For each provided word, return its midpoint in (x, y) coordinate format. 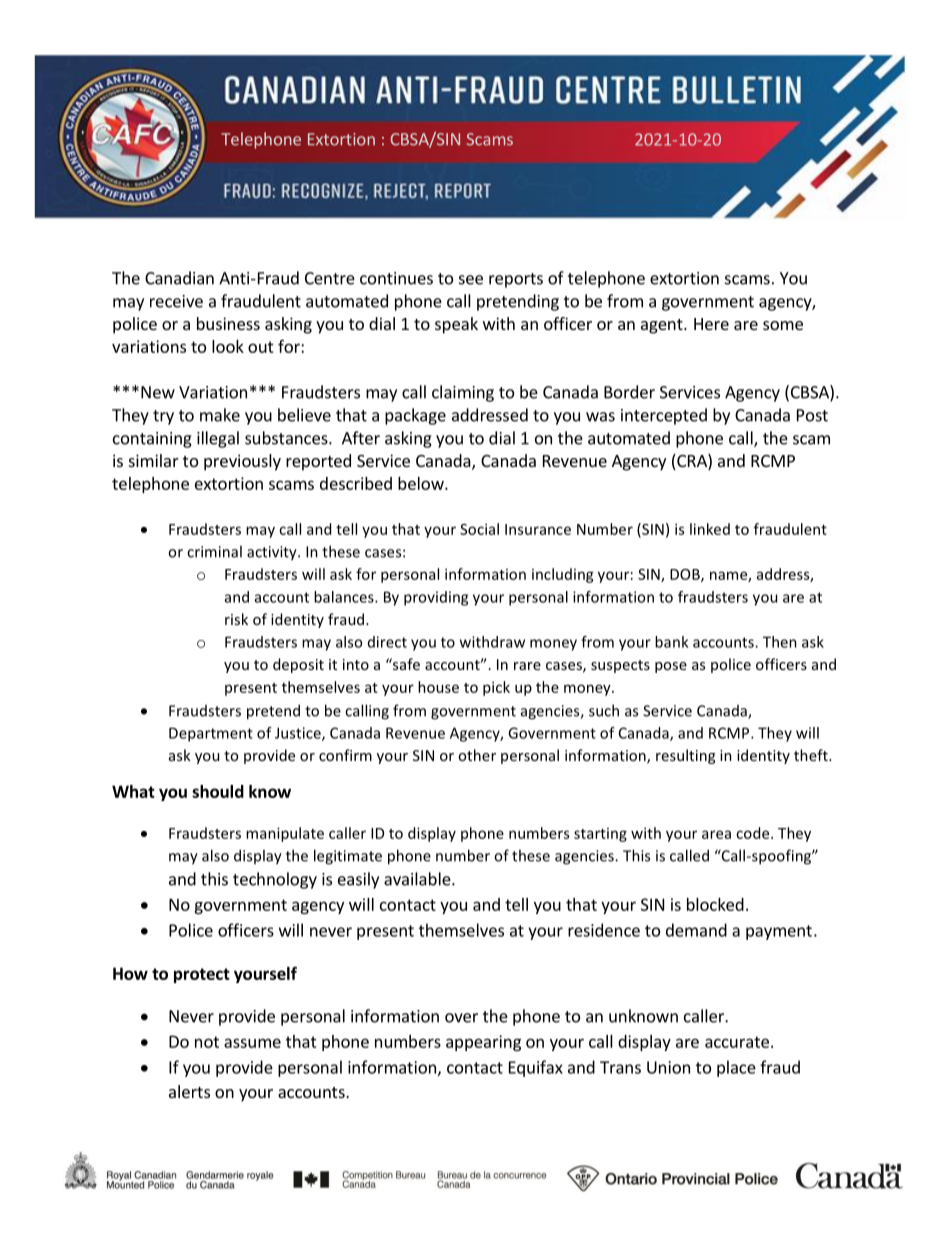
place (736, 1068)
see (471, 280)
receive (176, 301)
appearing (483, 1043)
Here (711, 324)
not (207, 1042)
